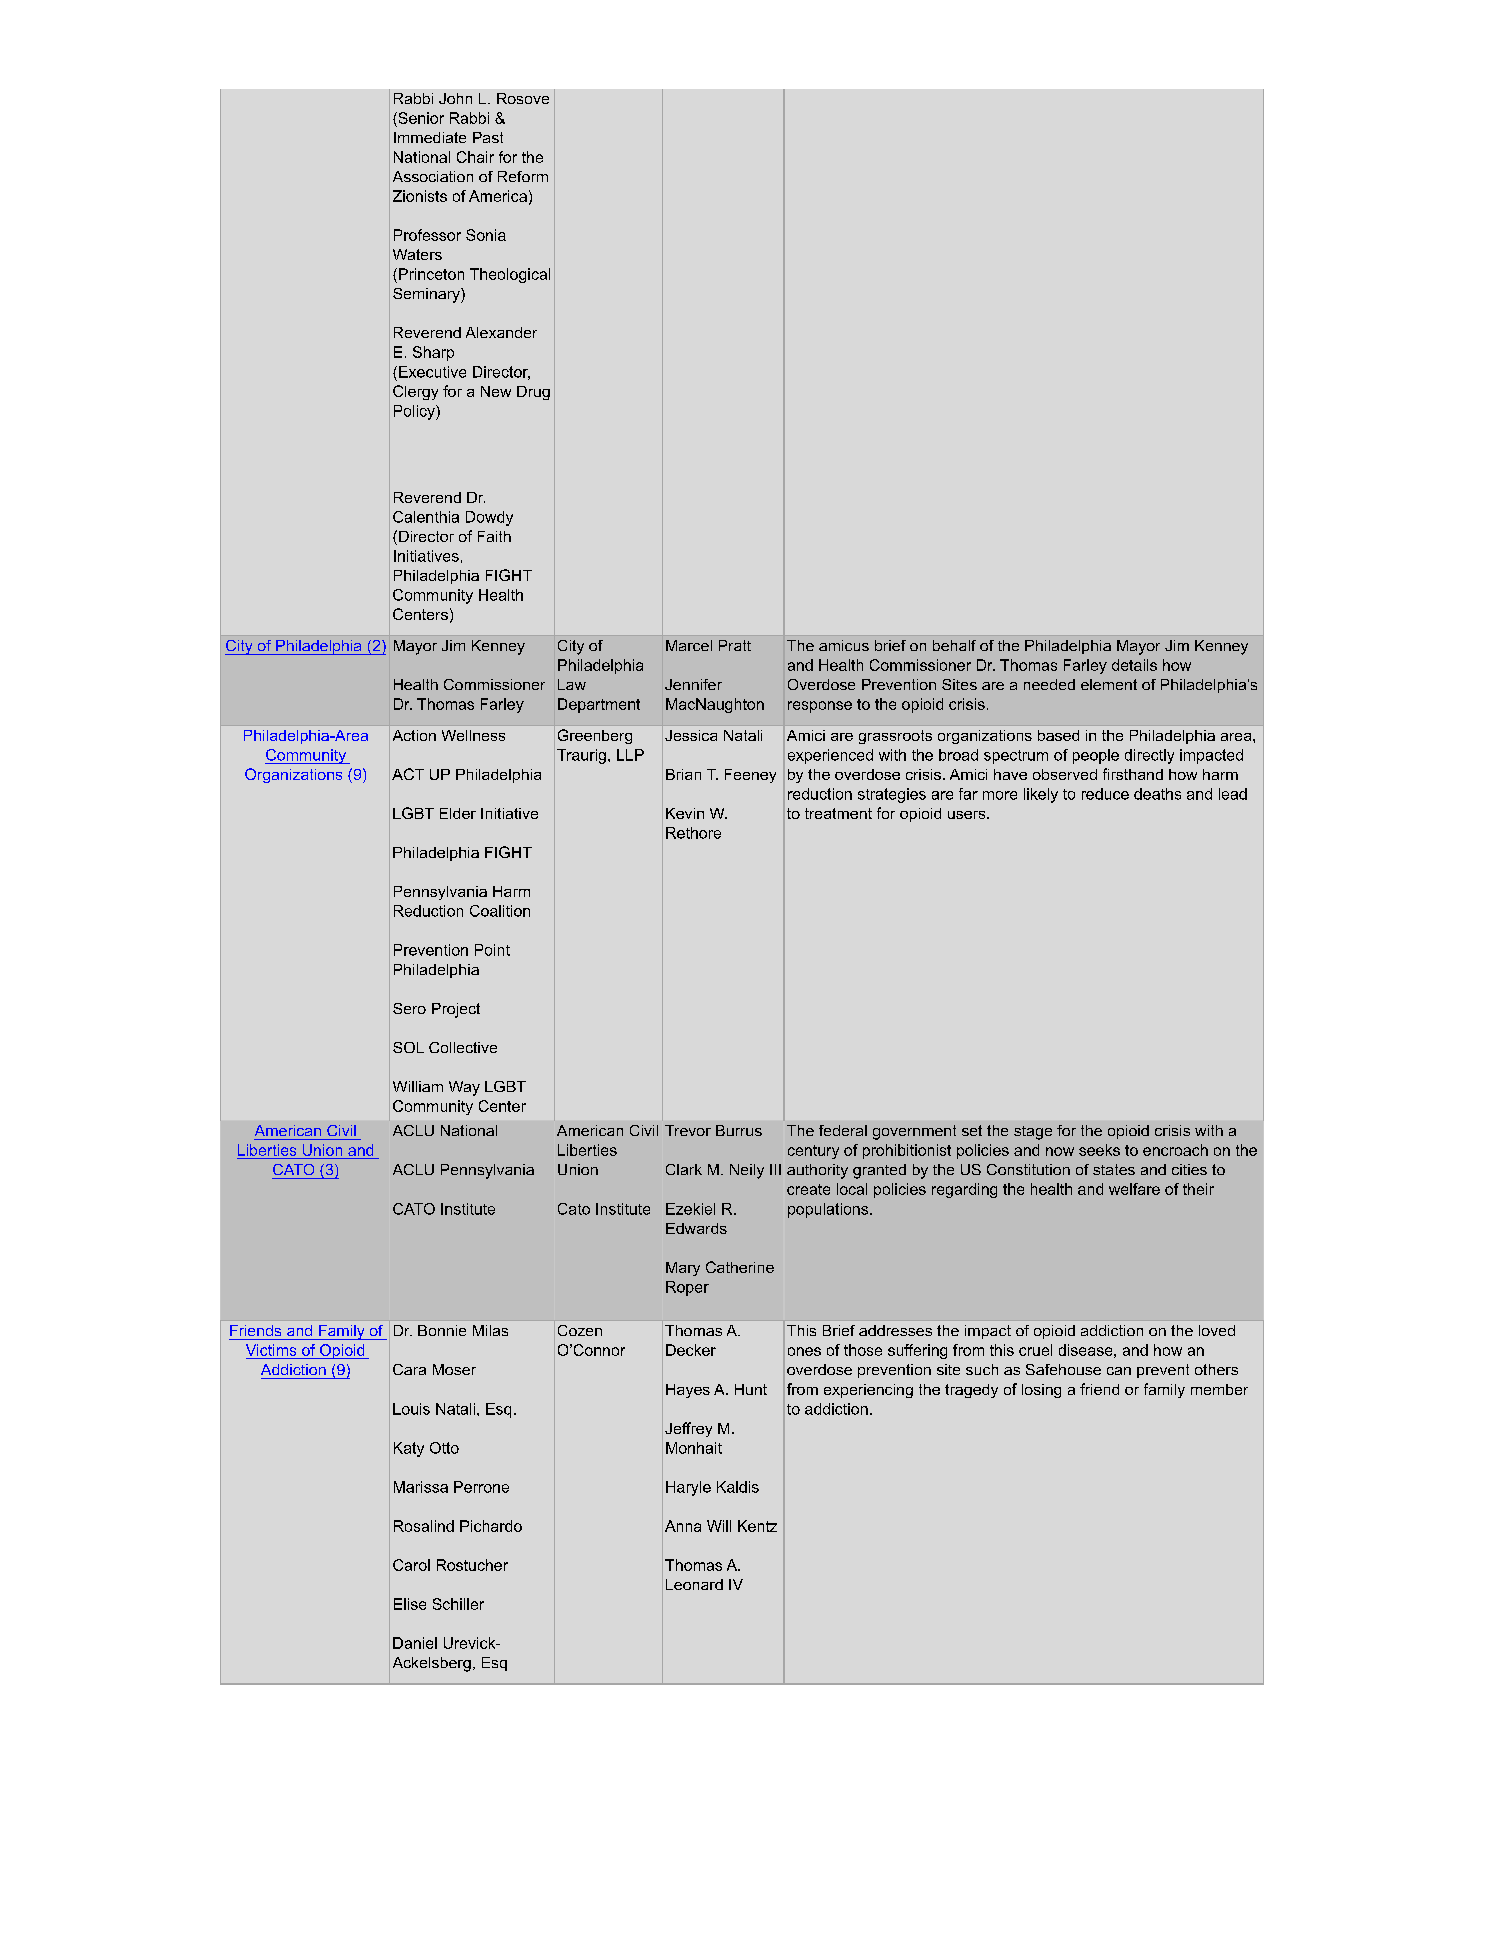 The height and width of the page is (1937, 1497). I want to click on Immediate, so click(430, 137).
